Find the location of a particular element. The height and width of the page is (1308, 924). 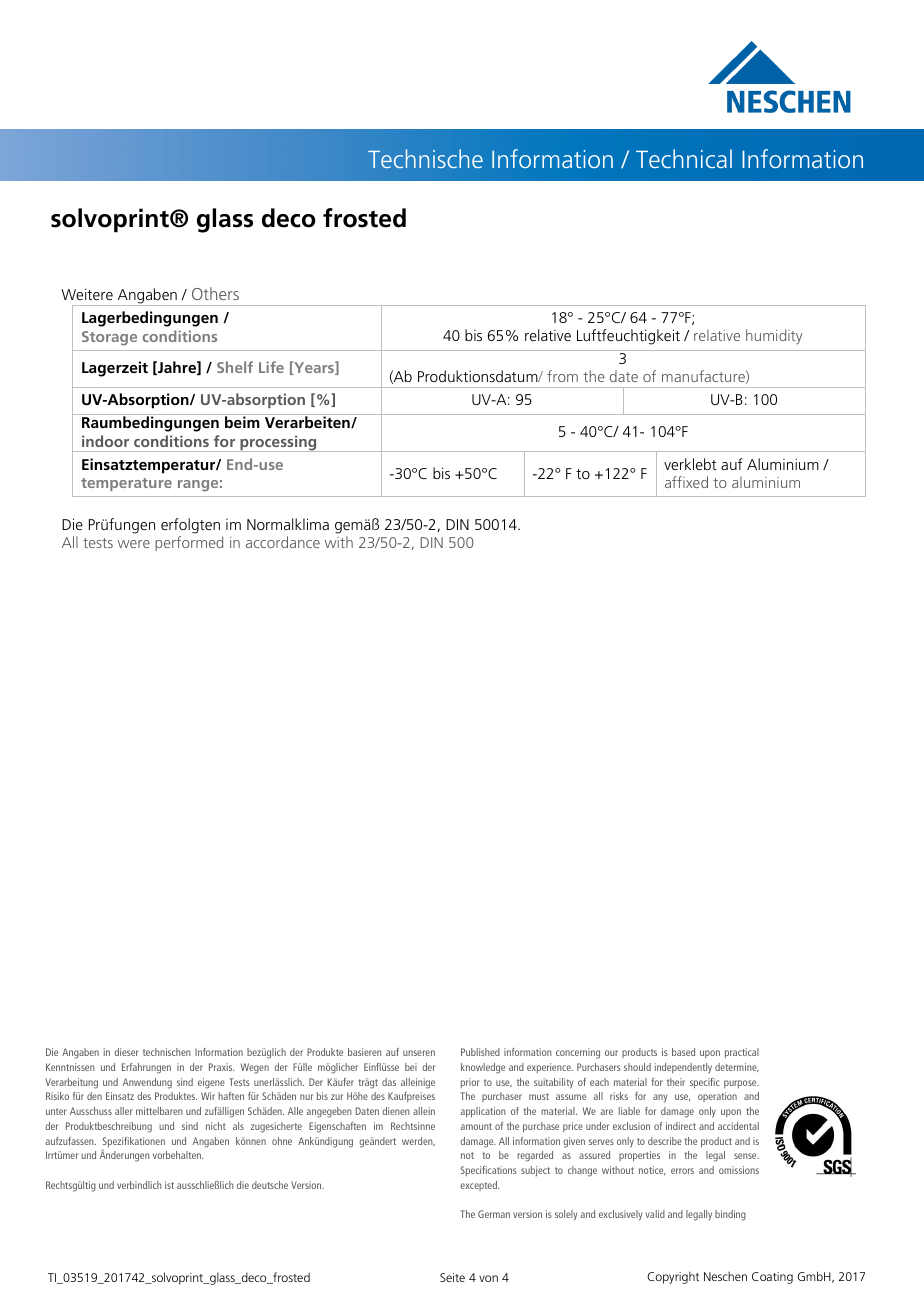

Weitere is located at coordinates (87, 294).
